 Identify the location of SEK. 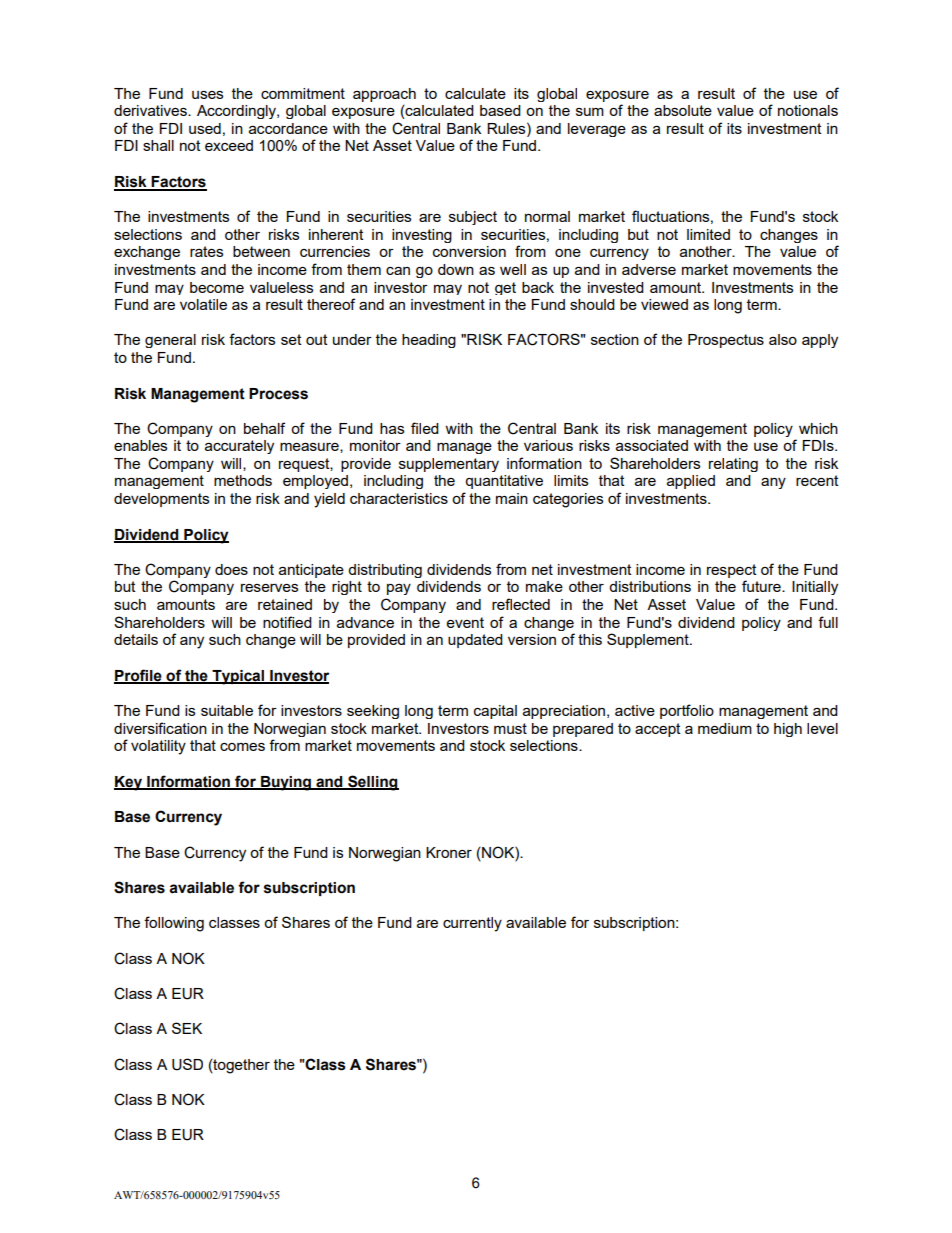
(187, 1028).
